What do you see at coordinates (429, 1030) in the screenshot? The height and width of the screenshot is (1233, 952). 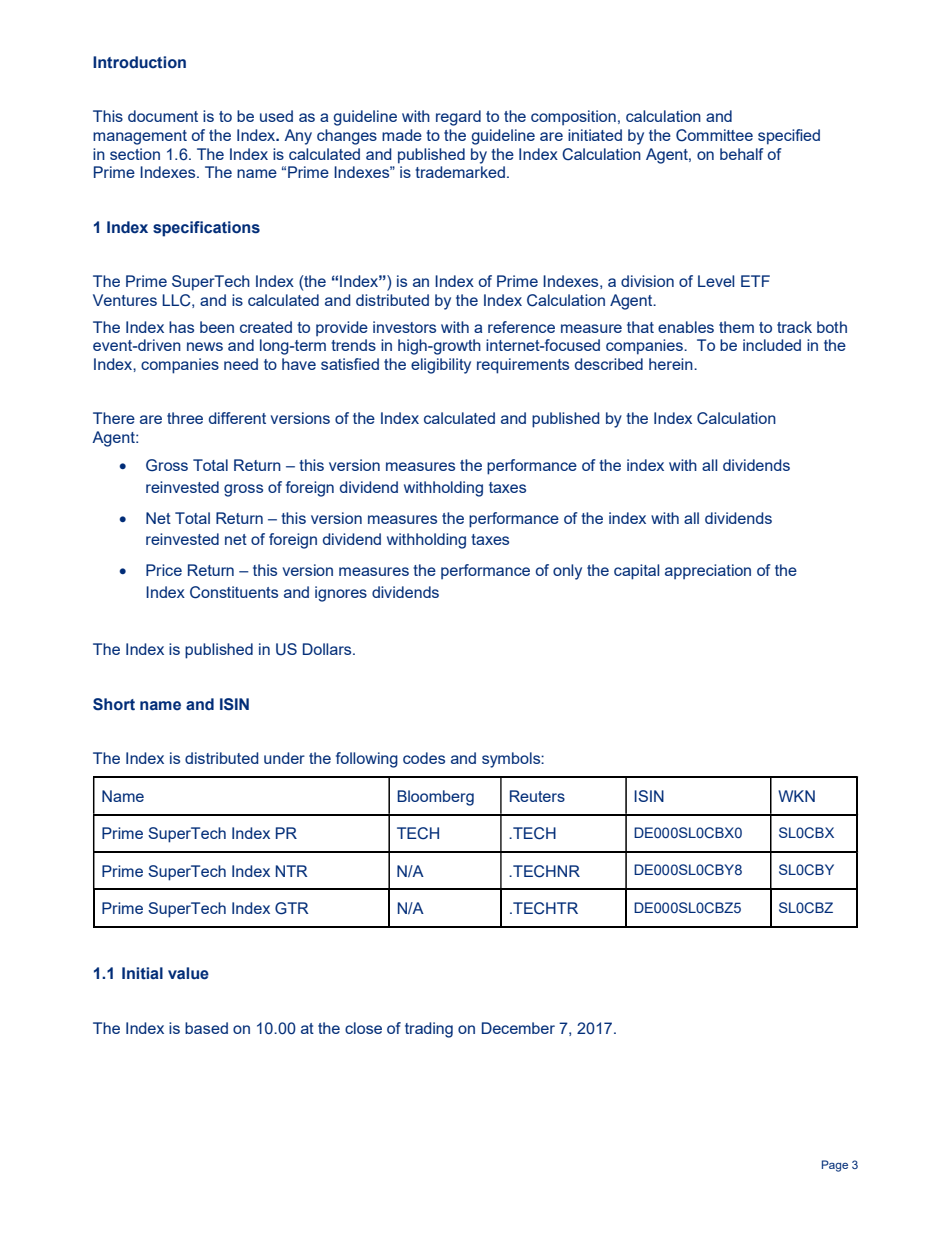 I see `trading` at bounding box center [429, 1030].
